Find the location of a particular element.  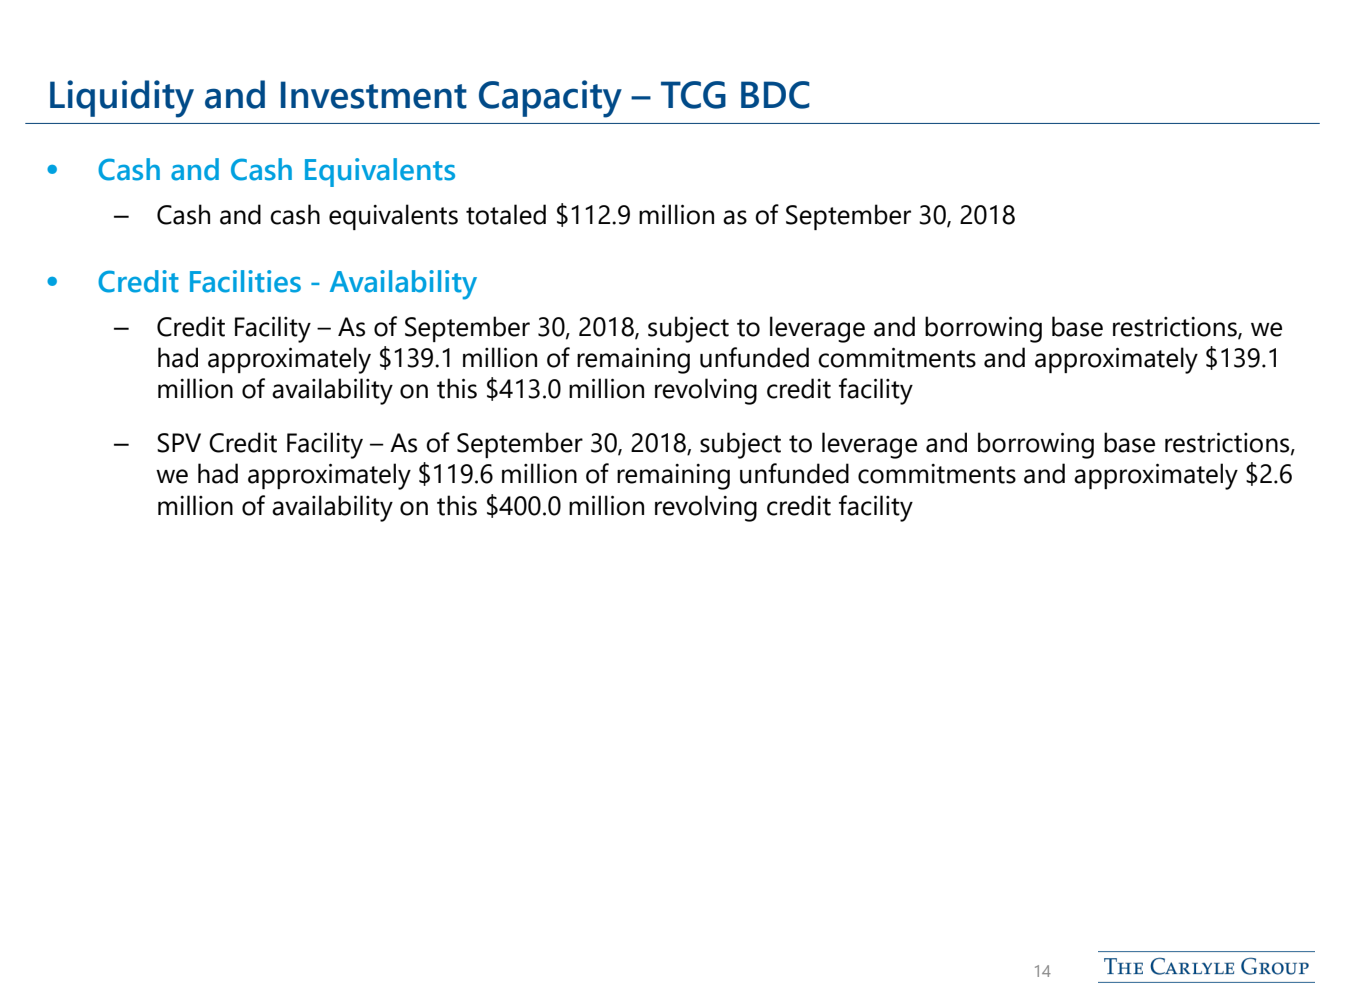

TCG is located at coordinates (693, 95).
